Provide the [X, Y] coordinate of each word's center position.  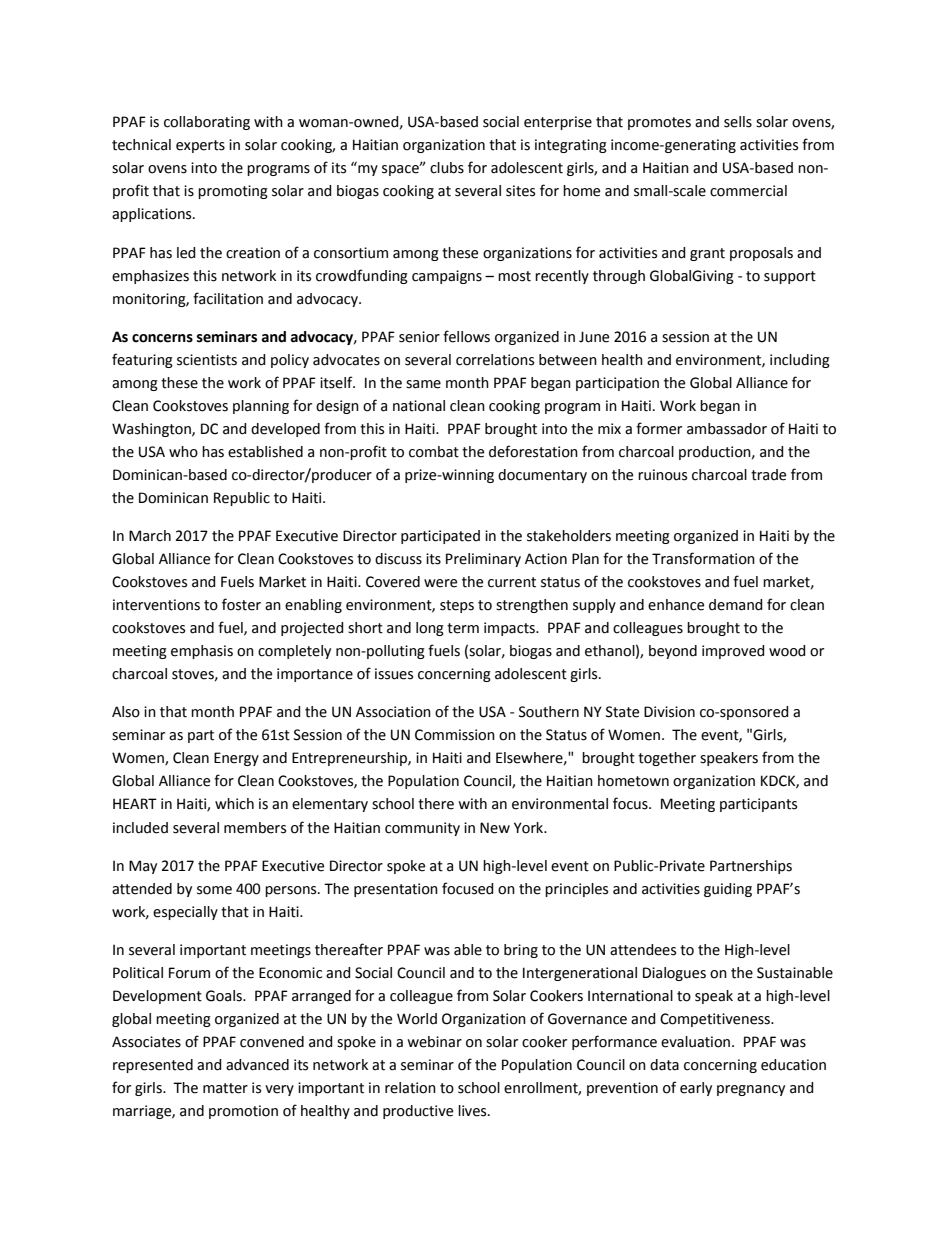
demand [736, 605]
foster [241, 604]
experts [200, 146]
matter [225, 1088]
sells [738, 122]
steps [457, 606]
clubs [447, 168]
